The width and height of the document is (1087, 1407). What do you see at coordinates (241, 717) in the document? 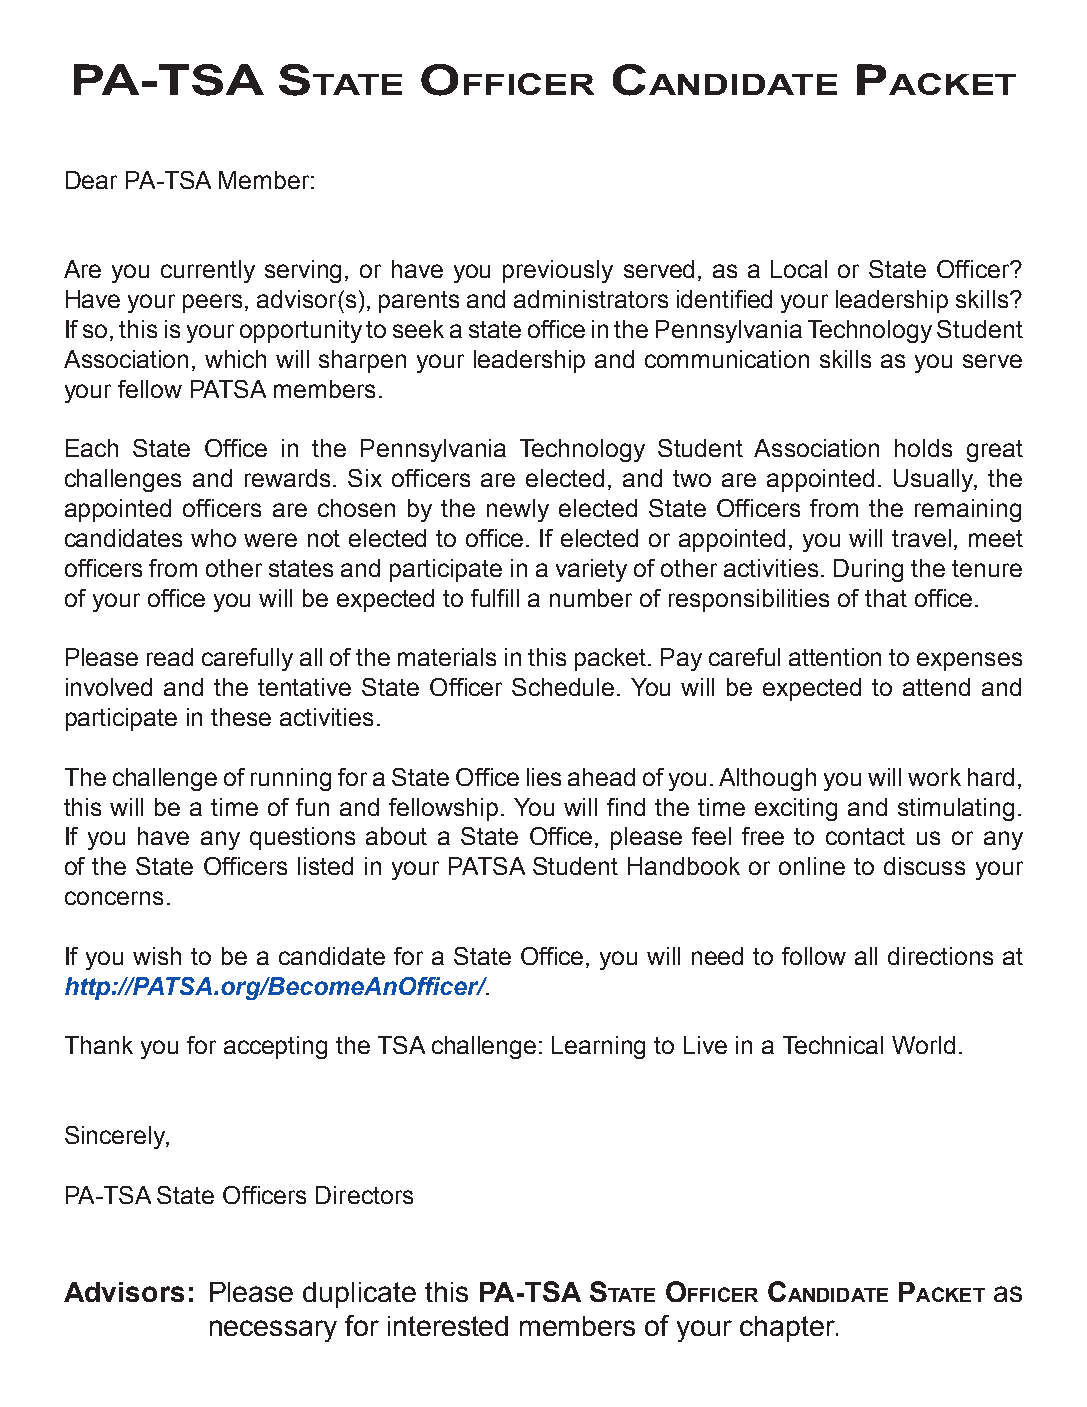
I see `these` at bounding box center [241, 717].
